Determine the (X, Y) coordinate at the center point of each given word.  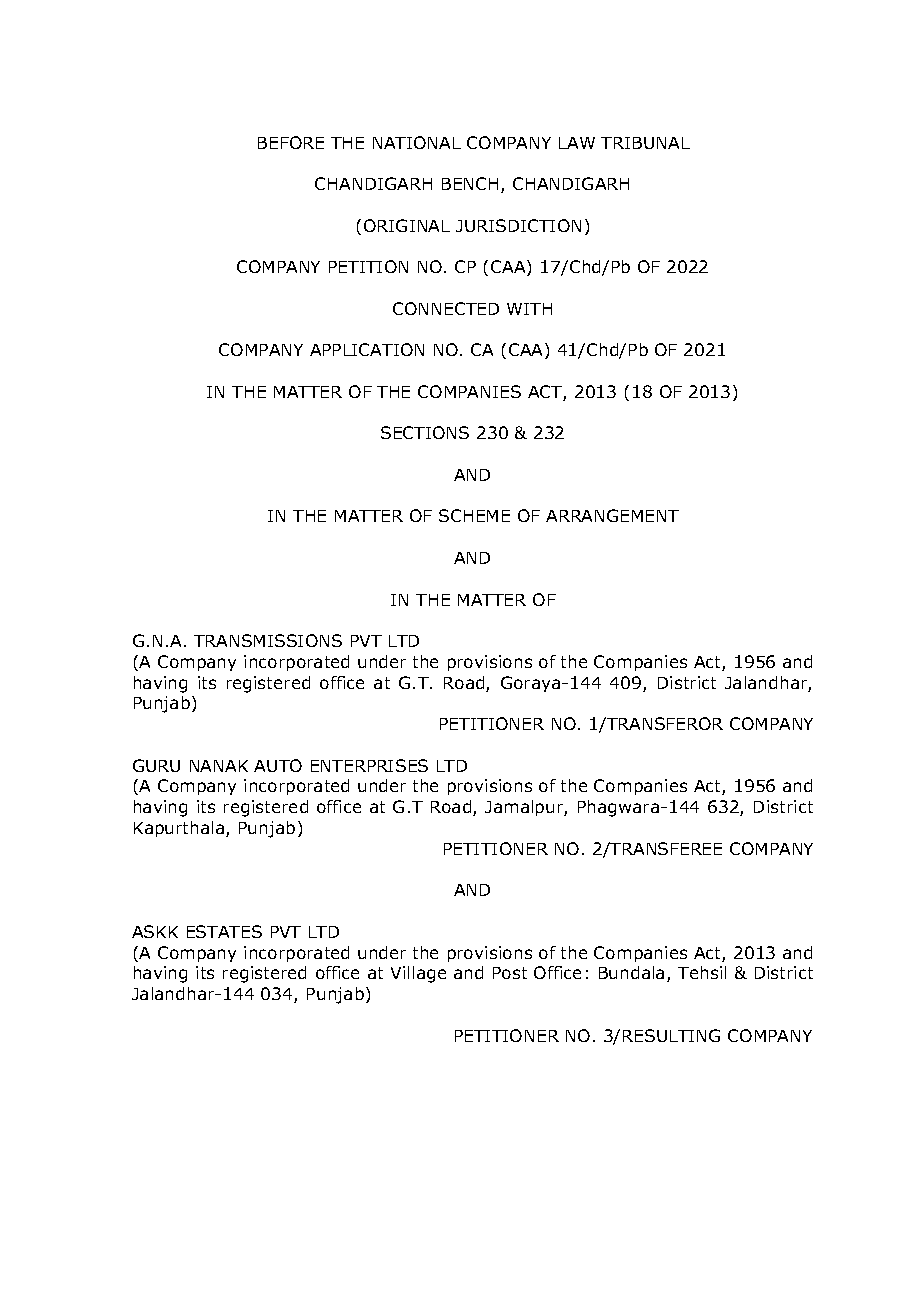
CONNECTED (446, 308)
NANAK (219, 766)
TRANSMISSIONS (268, 640)
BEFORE (291, 142)
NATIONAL (417, 142)
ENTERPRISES (369, 765)
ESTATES (224, 931)
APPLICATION (367, 349)
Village (418, 974)
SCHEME (474, 515)
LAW (577, 143)
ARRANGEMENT (612, 515)
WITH (529, 309)
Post (510, 973)
